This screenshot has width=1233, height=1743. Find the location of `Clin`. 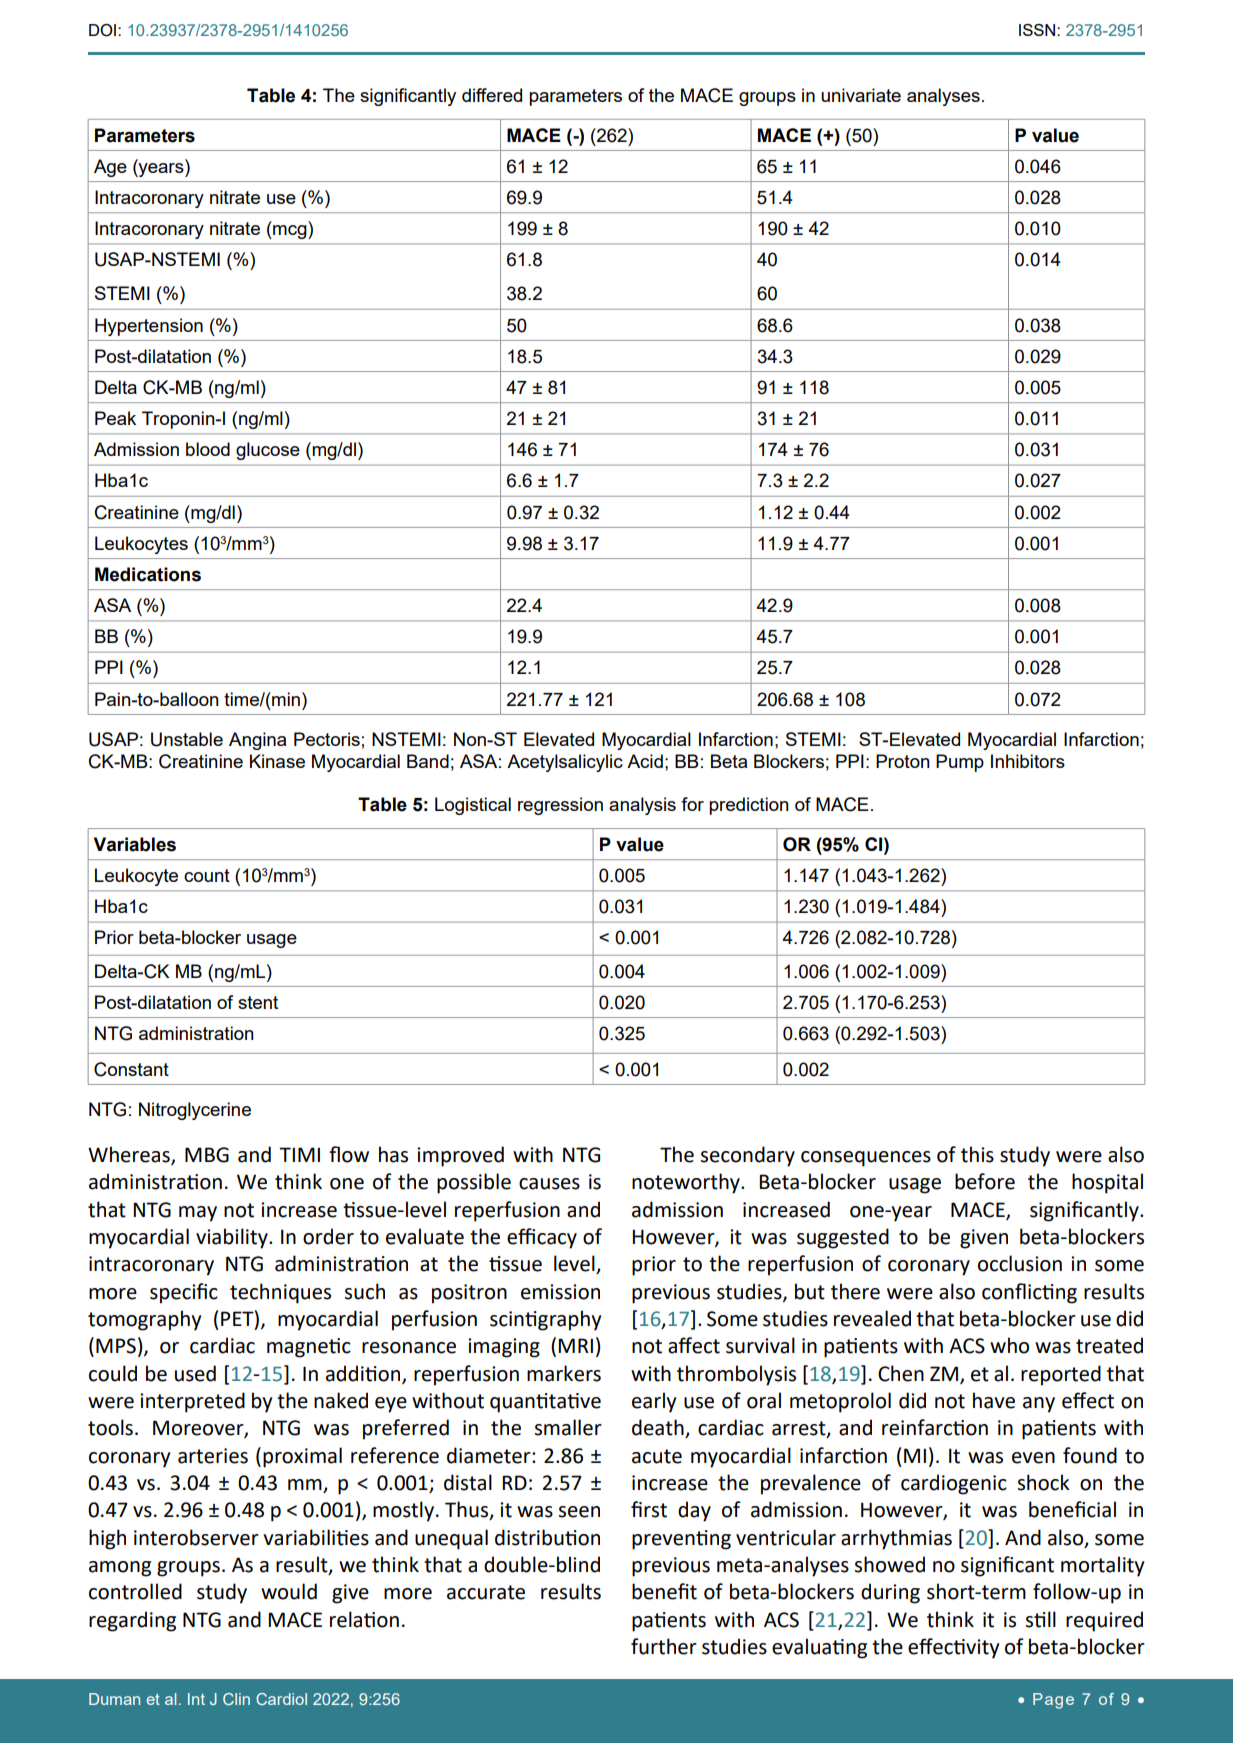

Clin is located at coordinates (236, 1699).
